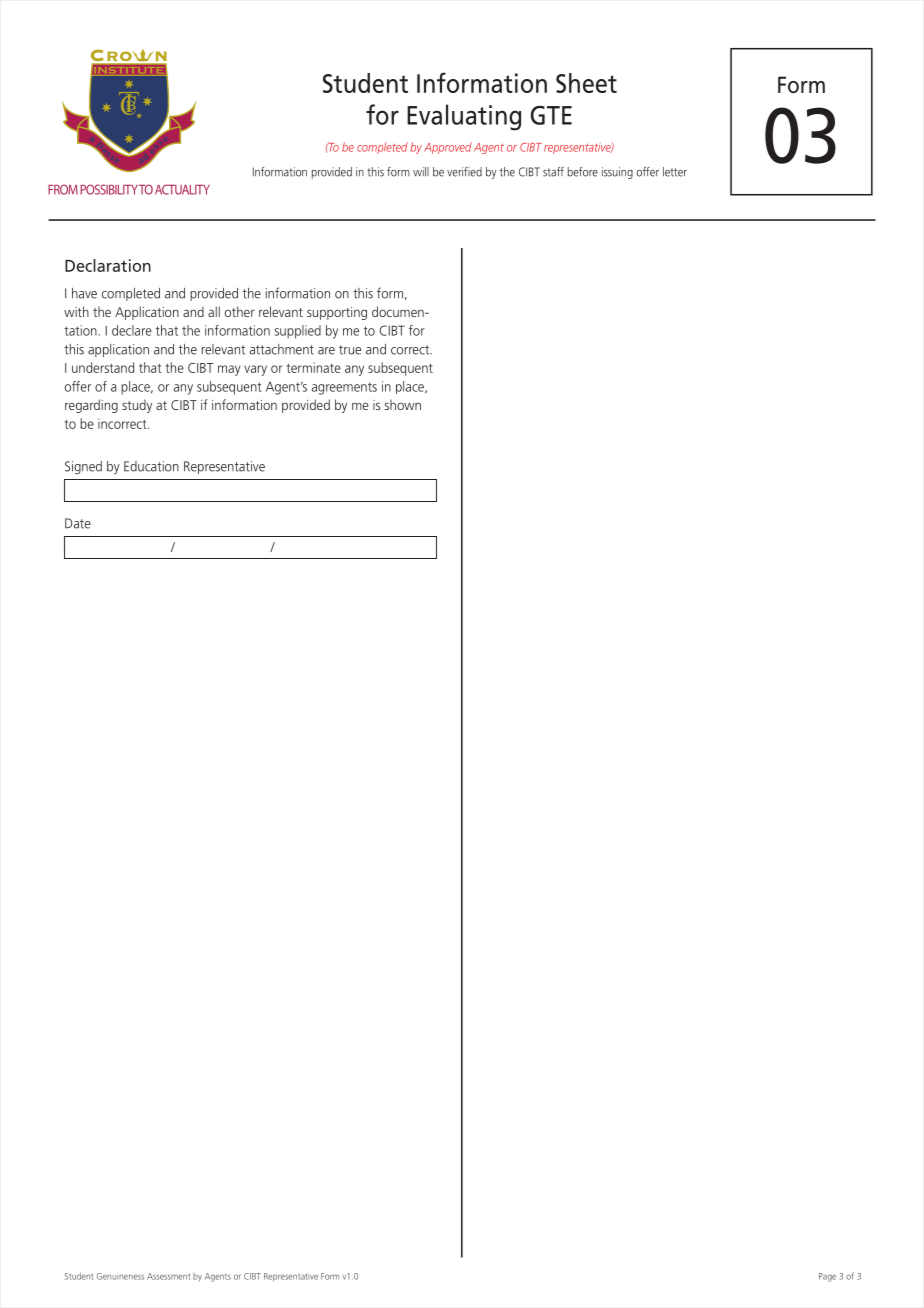 This screenshot has height=1308, width=924. Describe the element at coordinates (120, 1276) in the screenshot. I see `Genuineness` at that location.
